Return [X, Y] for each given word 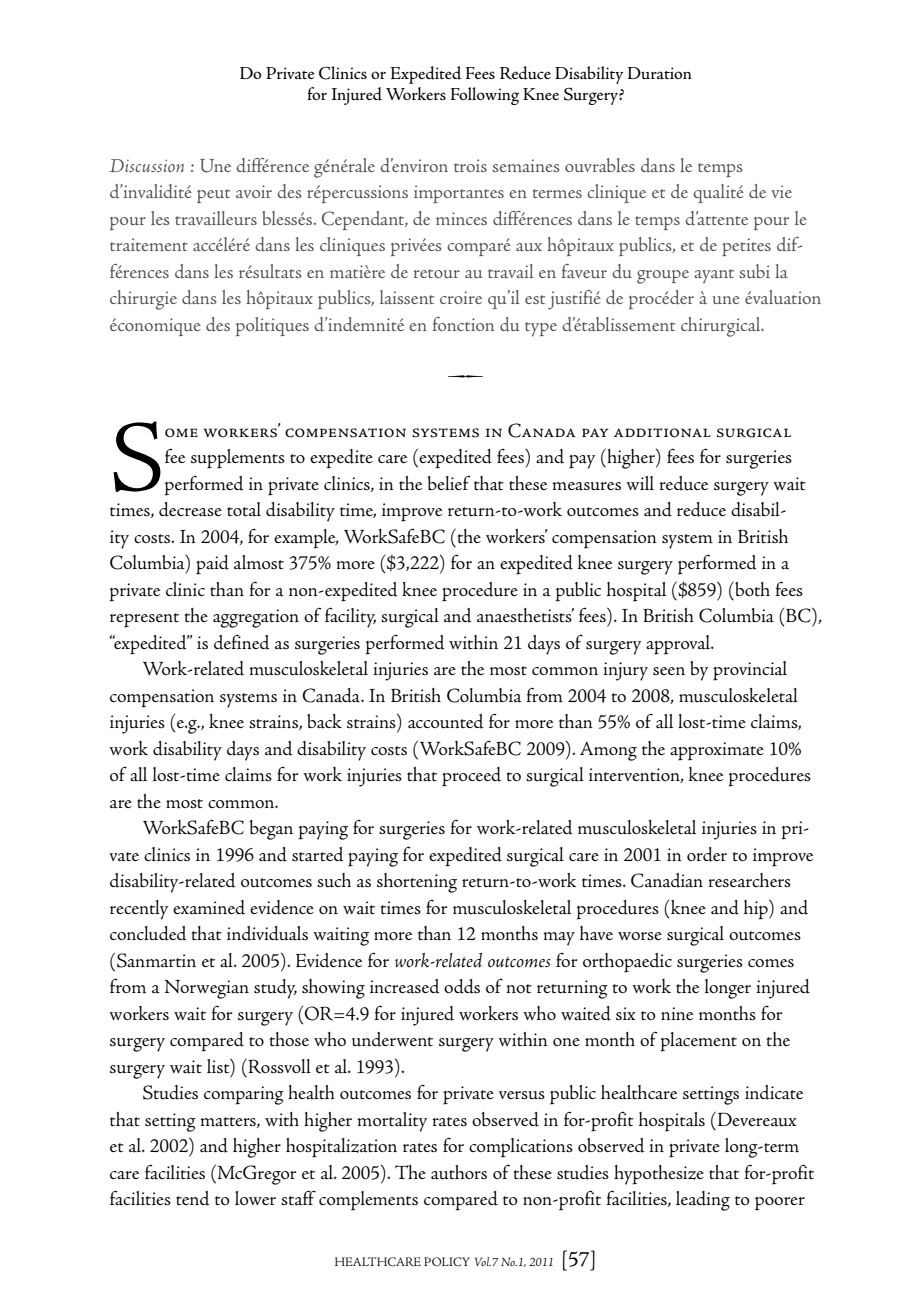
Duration [660, 73]
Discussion [146, 165]
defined [242, 642]
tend [193, 1198]
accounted [446, 721]
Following [485, 96]
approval [679, 645]
